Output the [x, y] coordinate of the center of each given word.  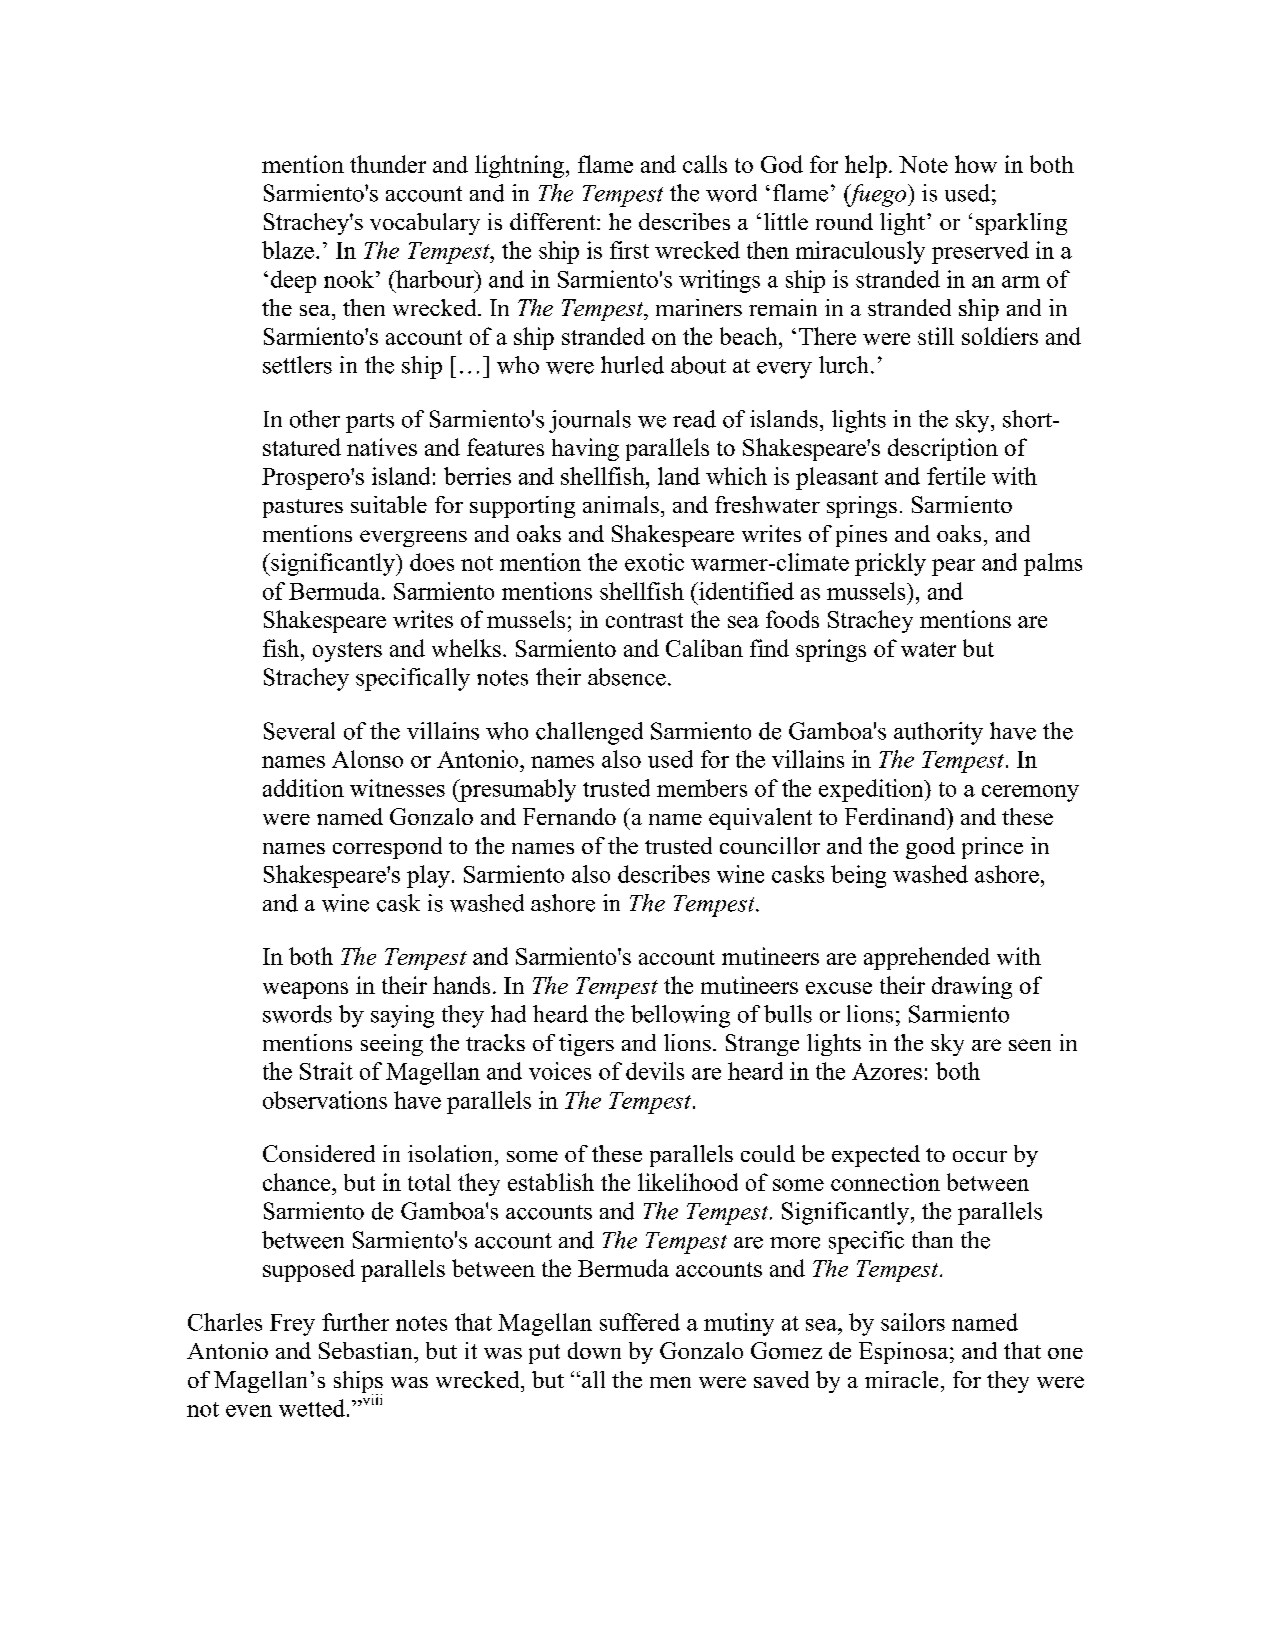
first [629, 250]
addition [303, 788]
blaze [288, 250]
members [702, 788]
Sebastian [367, 1350]
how [976, 164]
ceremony [1030, 793]
